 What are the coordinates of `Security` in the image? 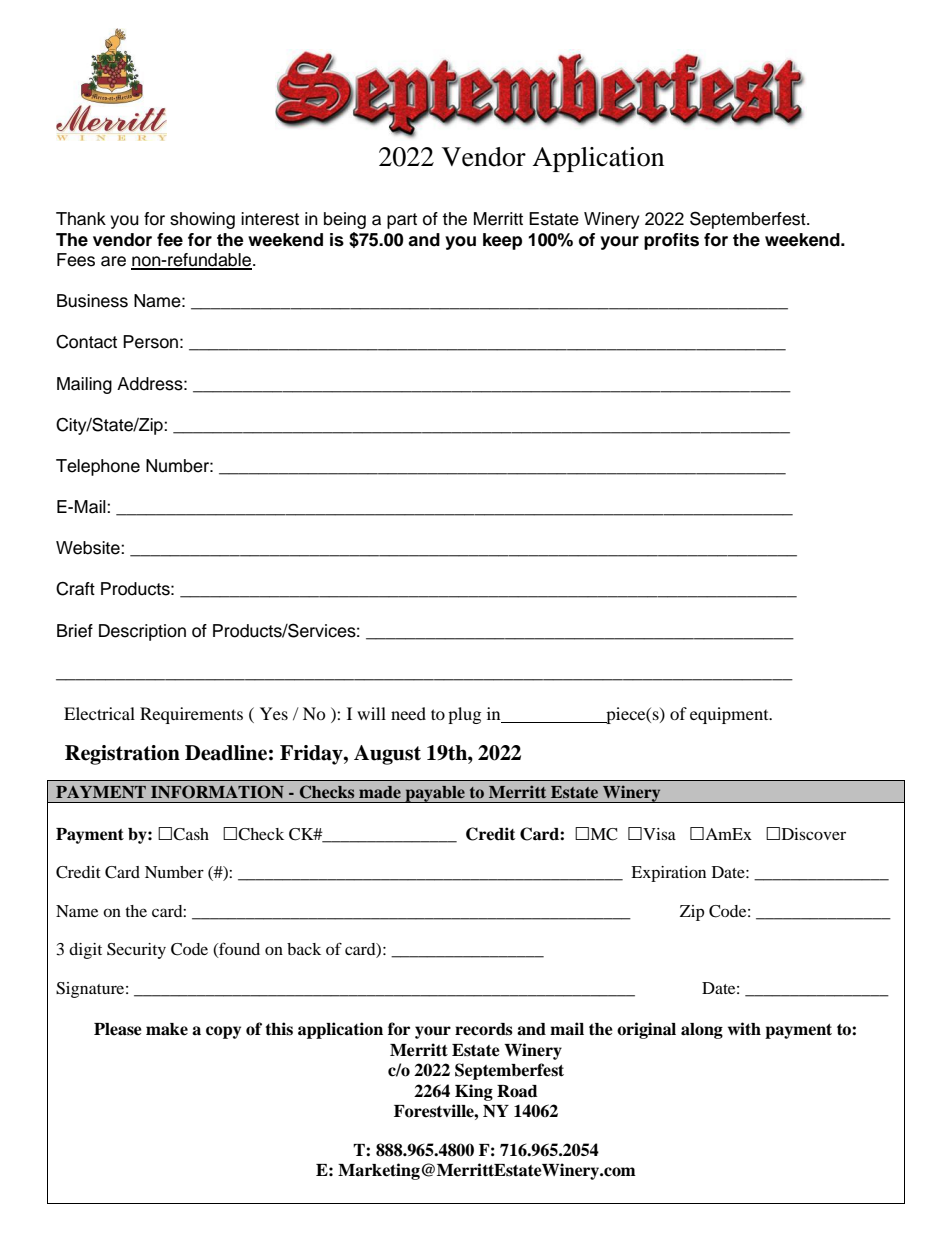 It's located at (136, 951).
